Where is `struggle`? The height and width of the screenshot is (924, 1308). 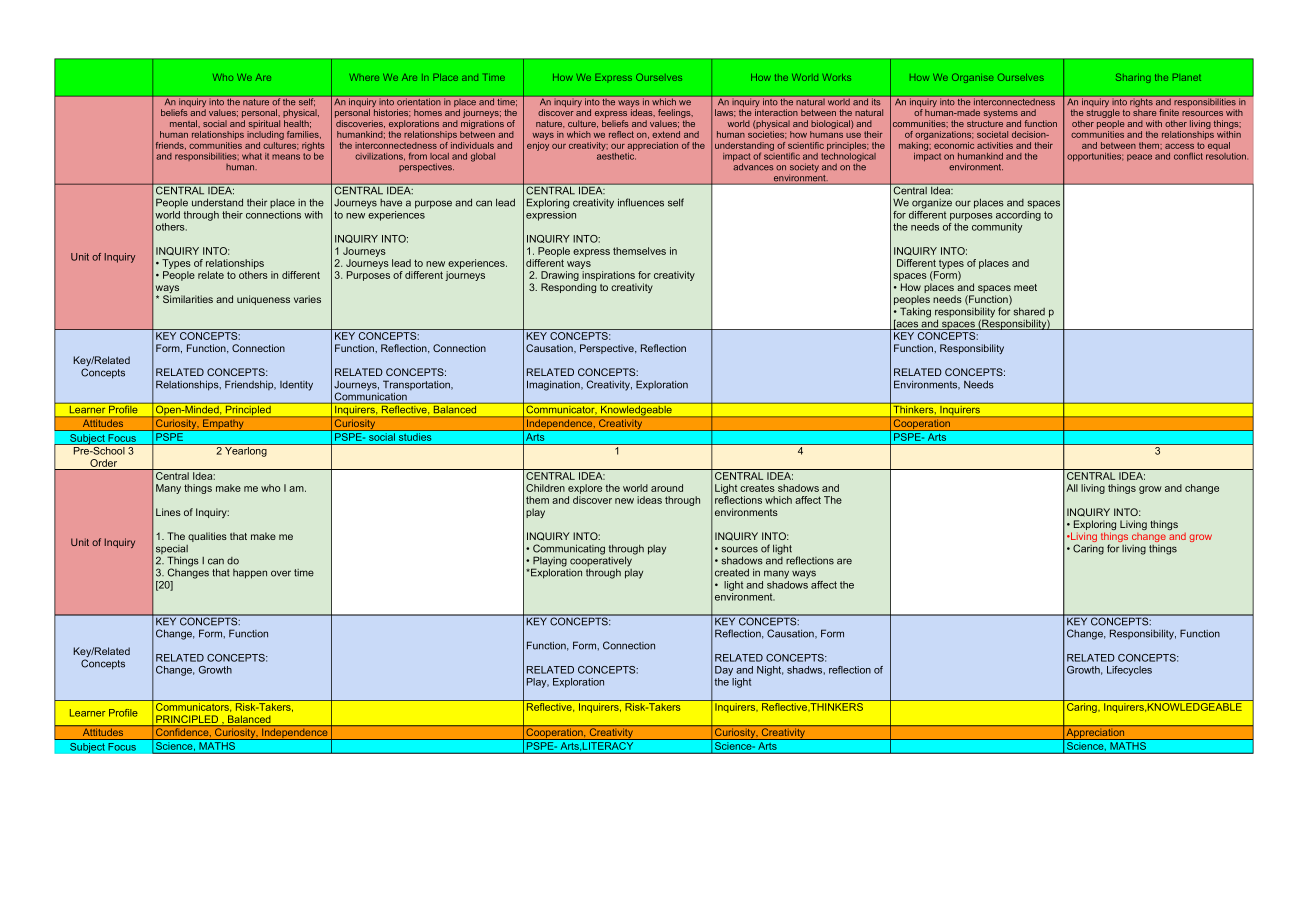 struggle is located at coordinates (1103, 115).
